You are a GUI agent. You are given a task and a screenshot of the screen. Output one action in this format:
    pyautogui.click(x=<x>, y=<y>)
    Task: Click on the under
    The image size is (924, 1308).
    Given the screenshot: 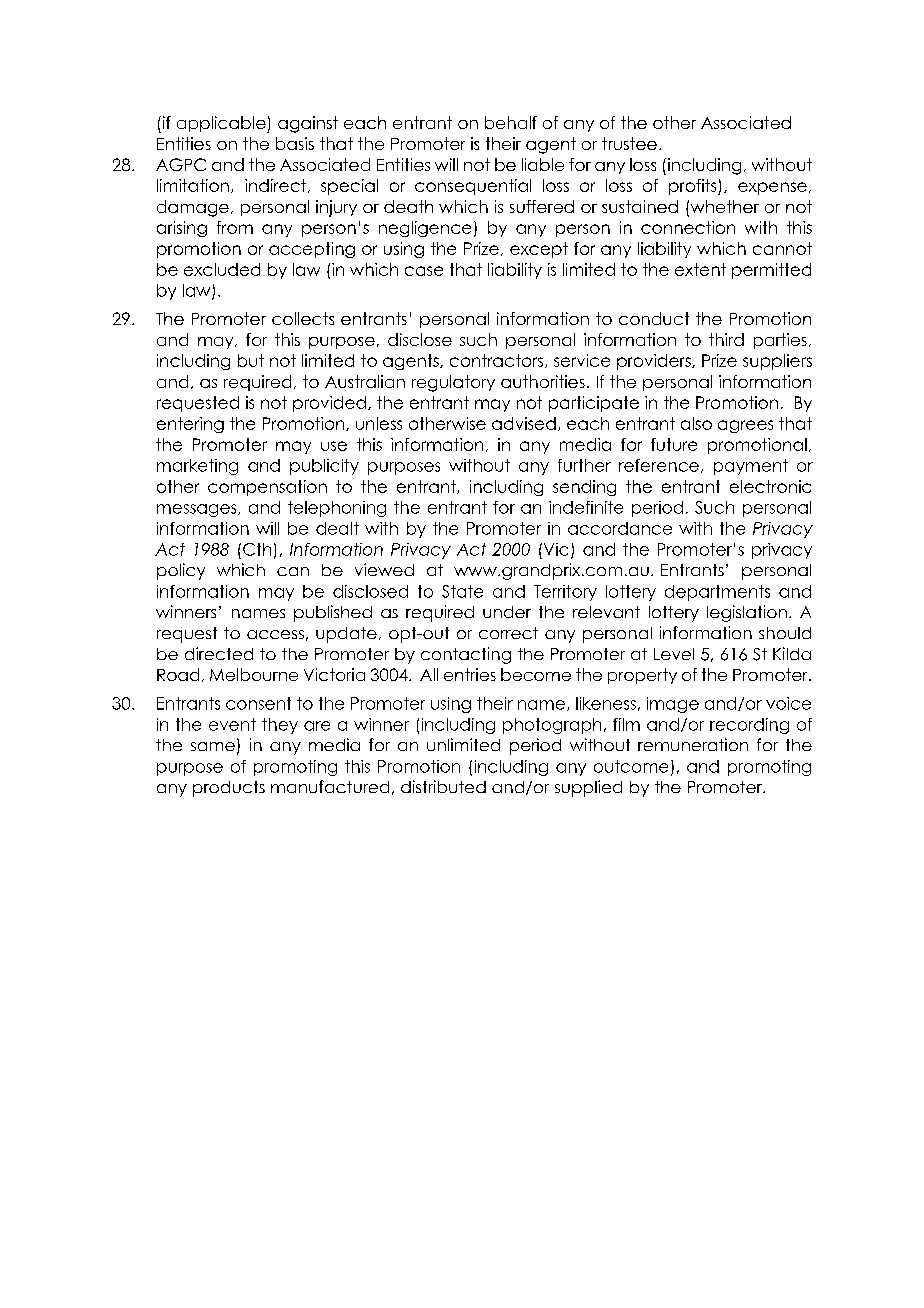 What is the action you would take?
    pyautogui.click(x=507, y=612)
